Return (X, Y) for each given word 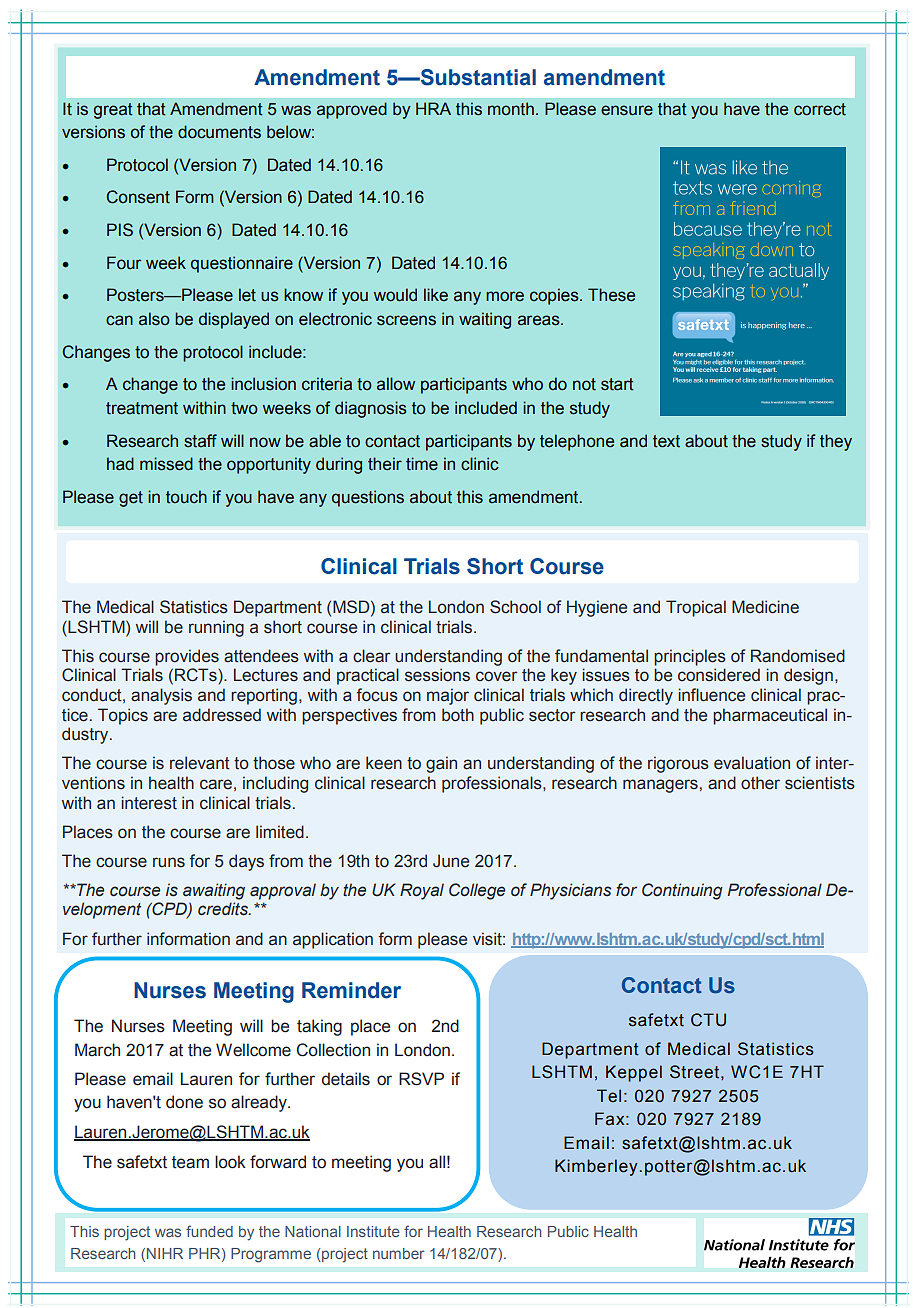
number (398, 1253)
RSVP (421, 1079)
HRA (433, 108)
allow (396, 384)
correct (820, 109)
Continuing (682, 891)
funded (209, 1231)
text (666, 441)
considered (719, 675)
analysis (161, 696)
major (448, 696)
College (477, 891)
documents (219, 132)
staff (200, 441)
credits (224, 909)
